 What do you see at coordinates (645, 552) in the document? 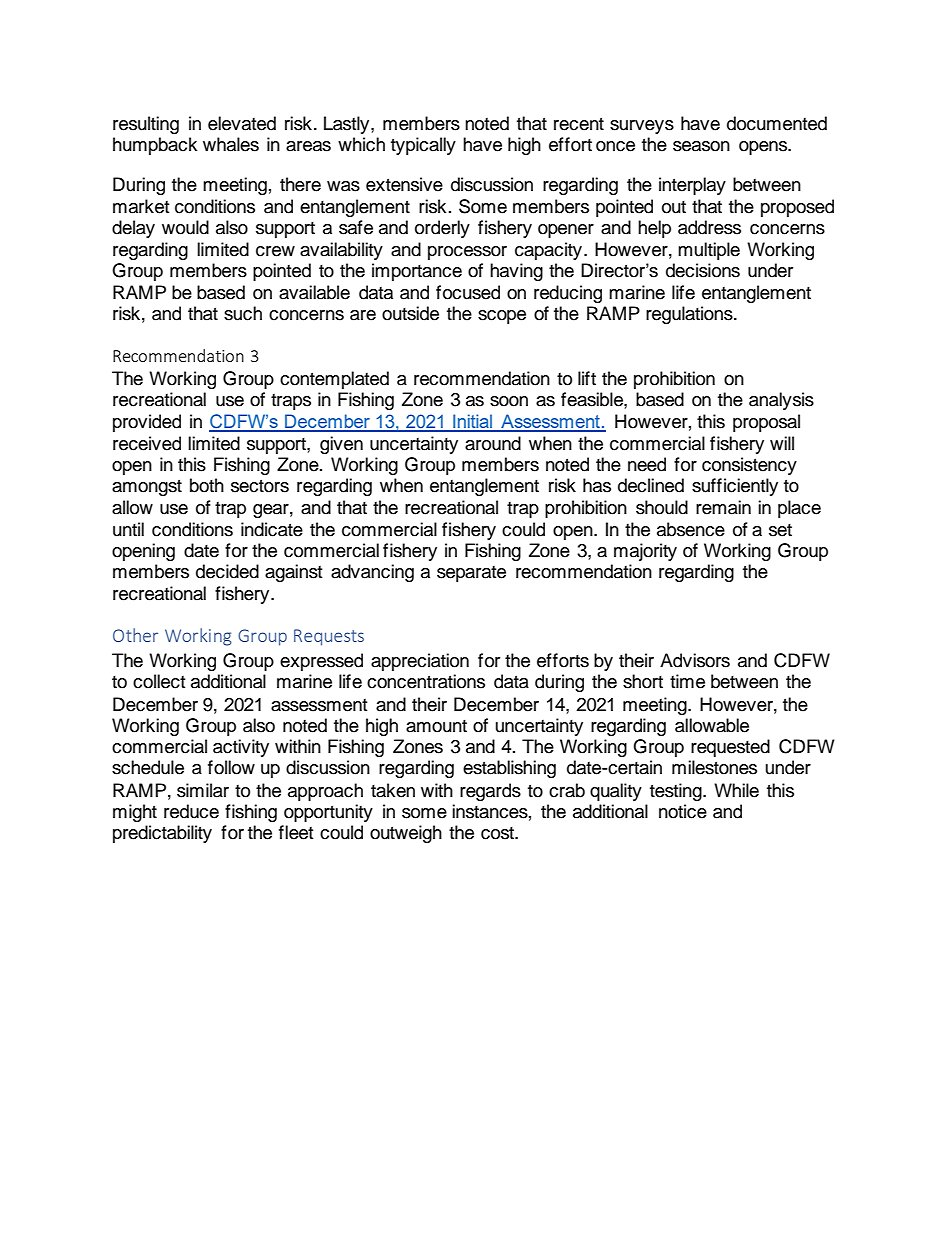
I see `majority` at bounding box center [645, 552].
